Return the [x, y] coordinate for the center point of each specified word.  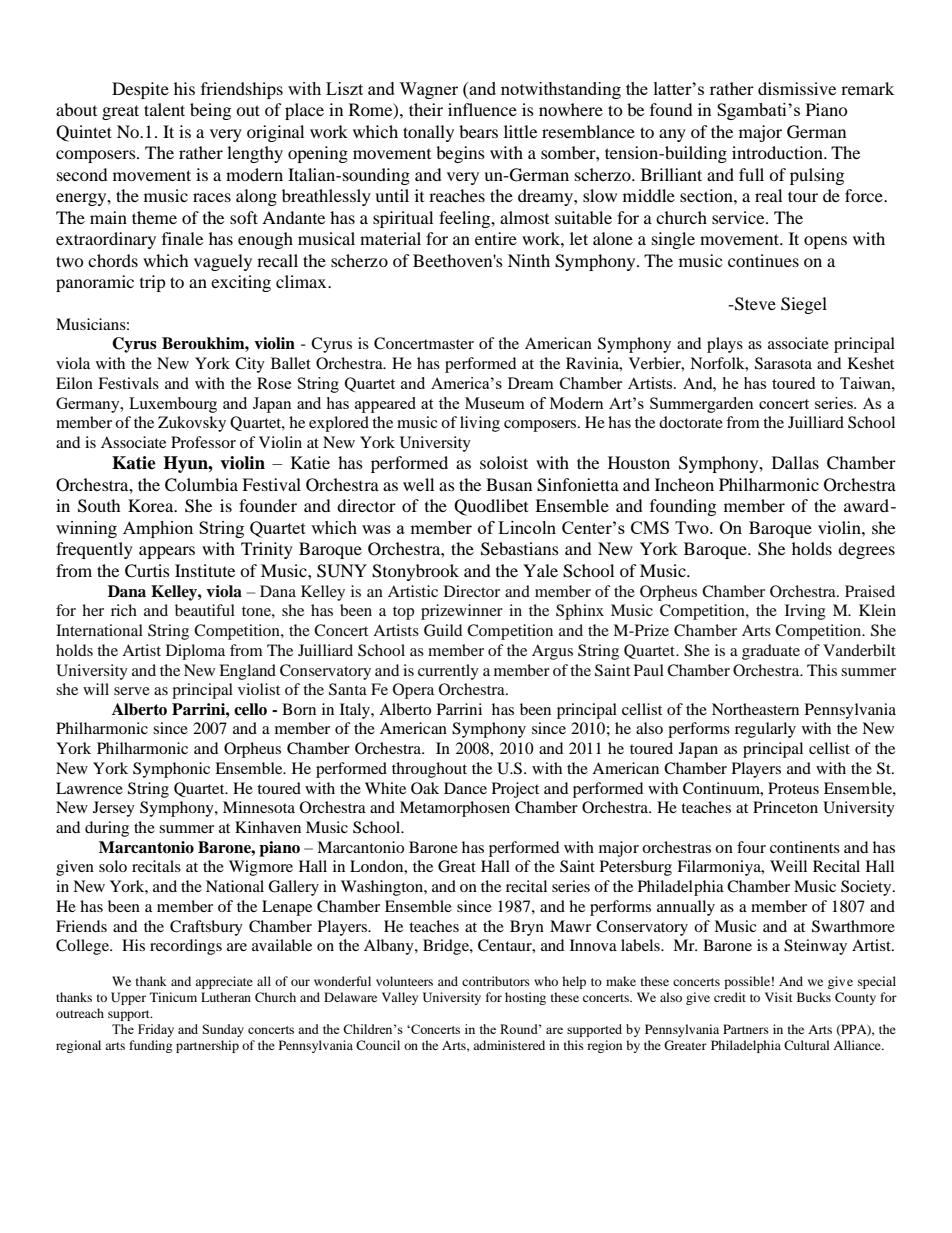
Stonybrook [415, 572]
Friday [156, 1030]
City [250, 365]
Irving [805, 612]
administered [509, 1045]
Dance [465, 788]
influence [482, 109]
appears [167, 552]
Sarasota [783, 363]
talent [164, 109]
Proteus [793, 788]
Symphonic [171, 770]
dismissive [797, 88]
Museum [495, 403]
